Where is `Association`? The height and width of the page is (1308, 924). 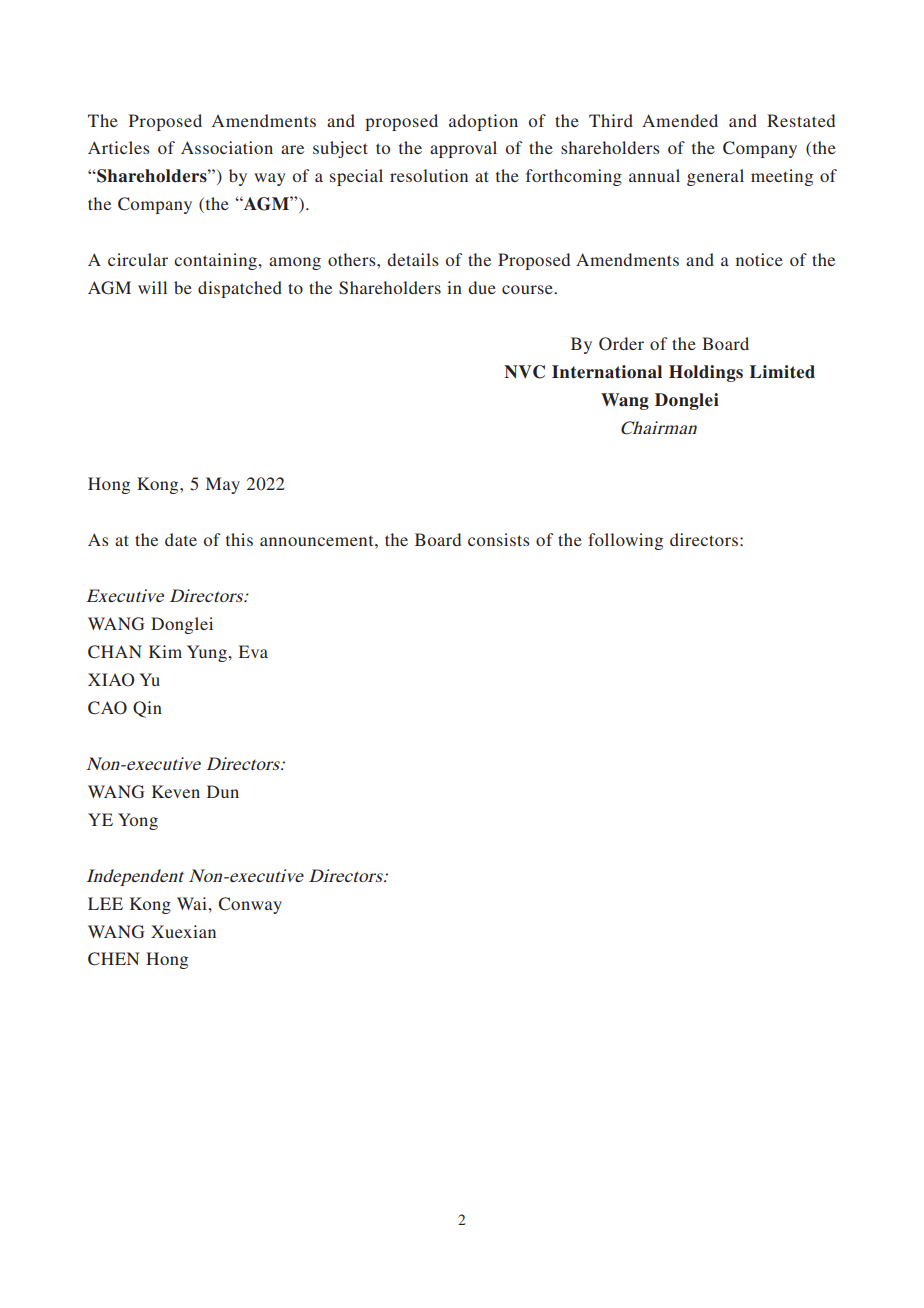 Association is located at coordinates (227, 147).
